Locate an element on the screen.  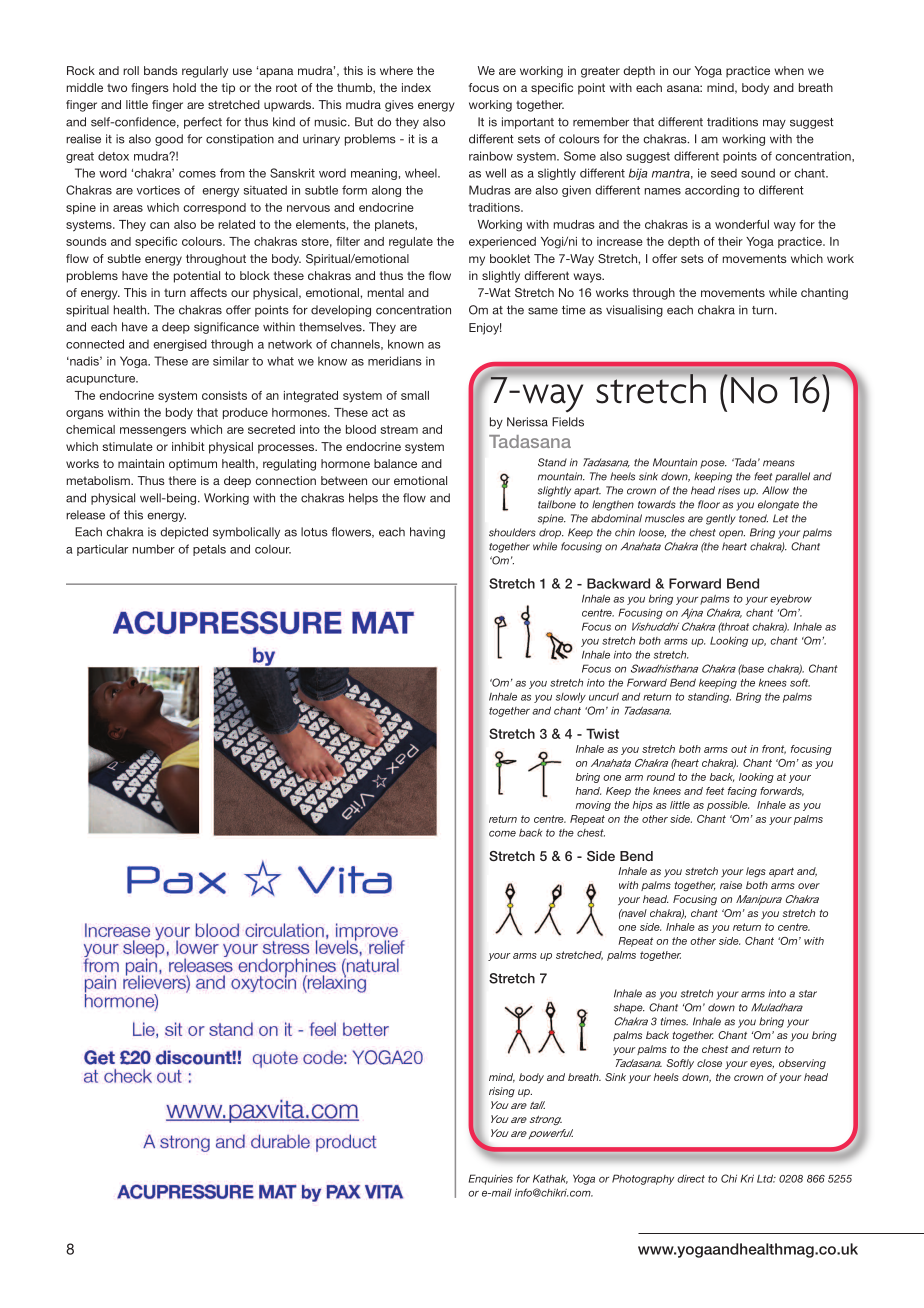
Enquiries is located at coordinates (491, 1179).
